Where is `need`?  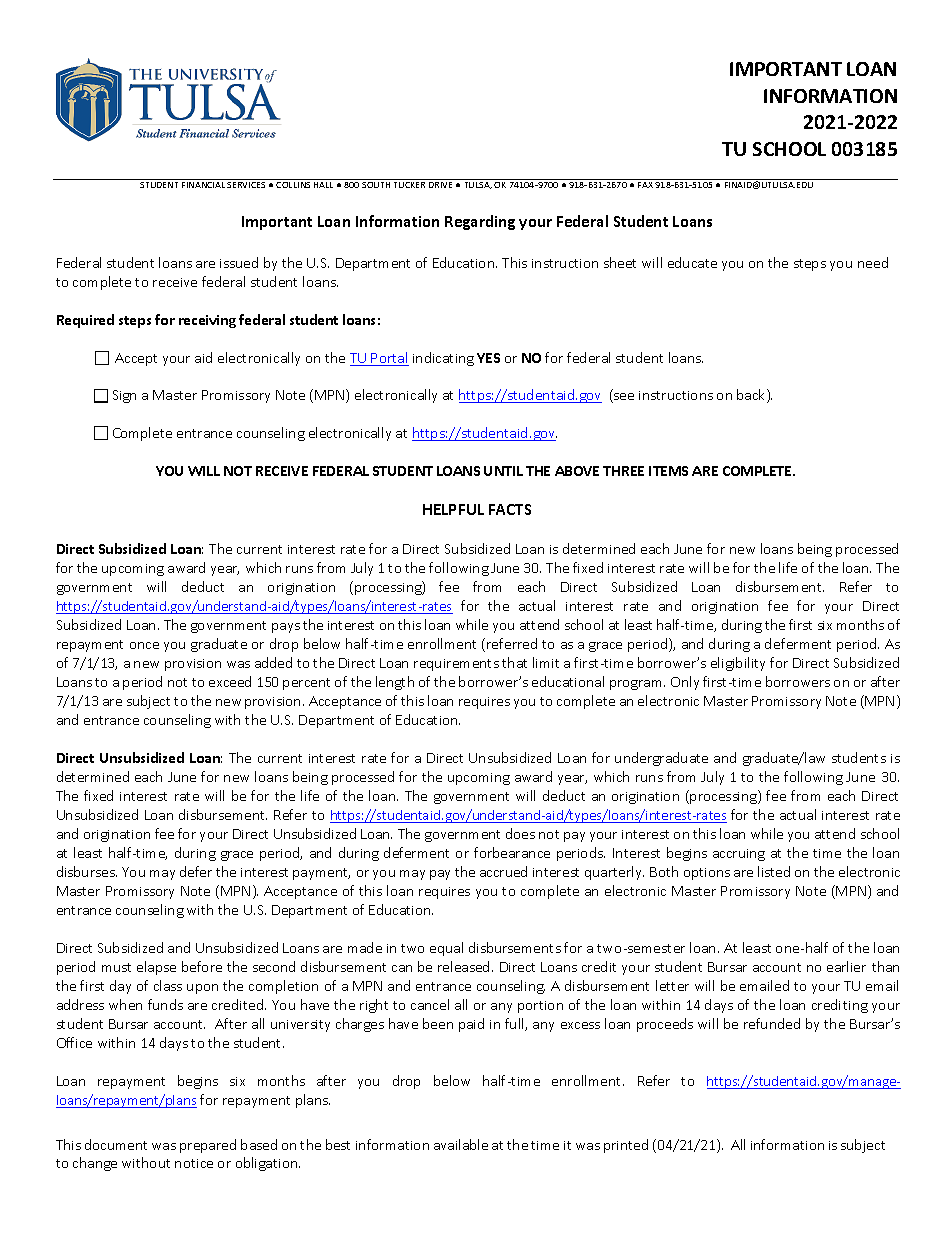
need is located at coordinates (873, 262).
